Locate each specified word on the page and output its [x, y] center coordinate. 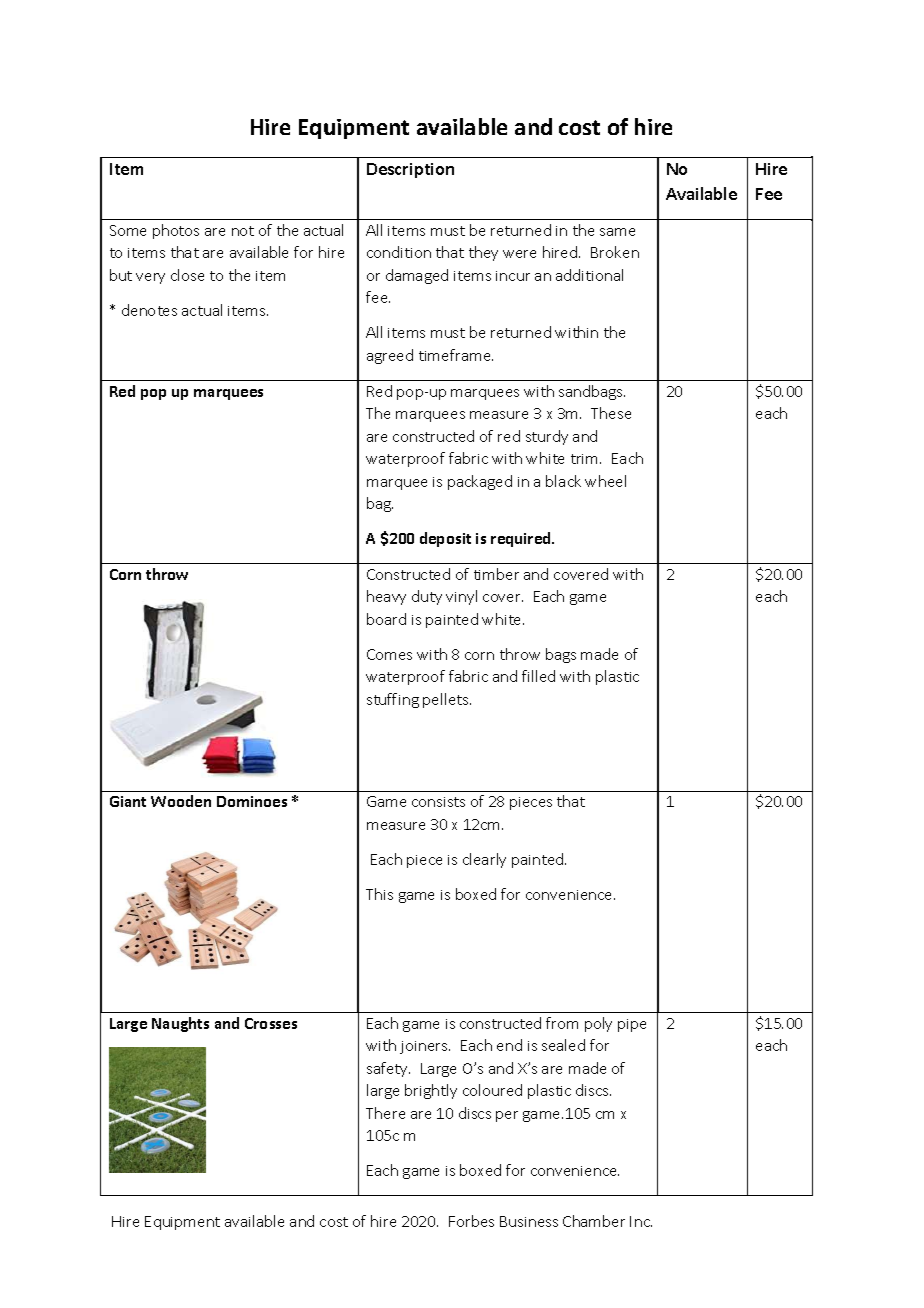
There [385, 1113]
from [562, 1023]
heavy [386, 597]
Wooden [181, 801]
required [522, 539]
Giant [128, 801]
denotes [149, 310]
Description [410, 170]
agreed [390, 356]
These [611, 413]
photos [176, 231]
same [617, 232]
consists [438, 802]
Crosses [271, 1023]
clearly [484, 860]
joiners [425, 1047]
